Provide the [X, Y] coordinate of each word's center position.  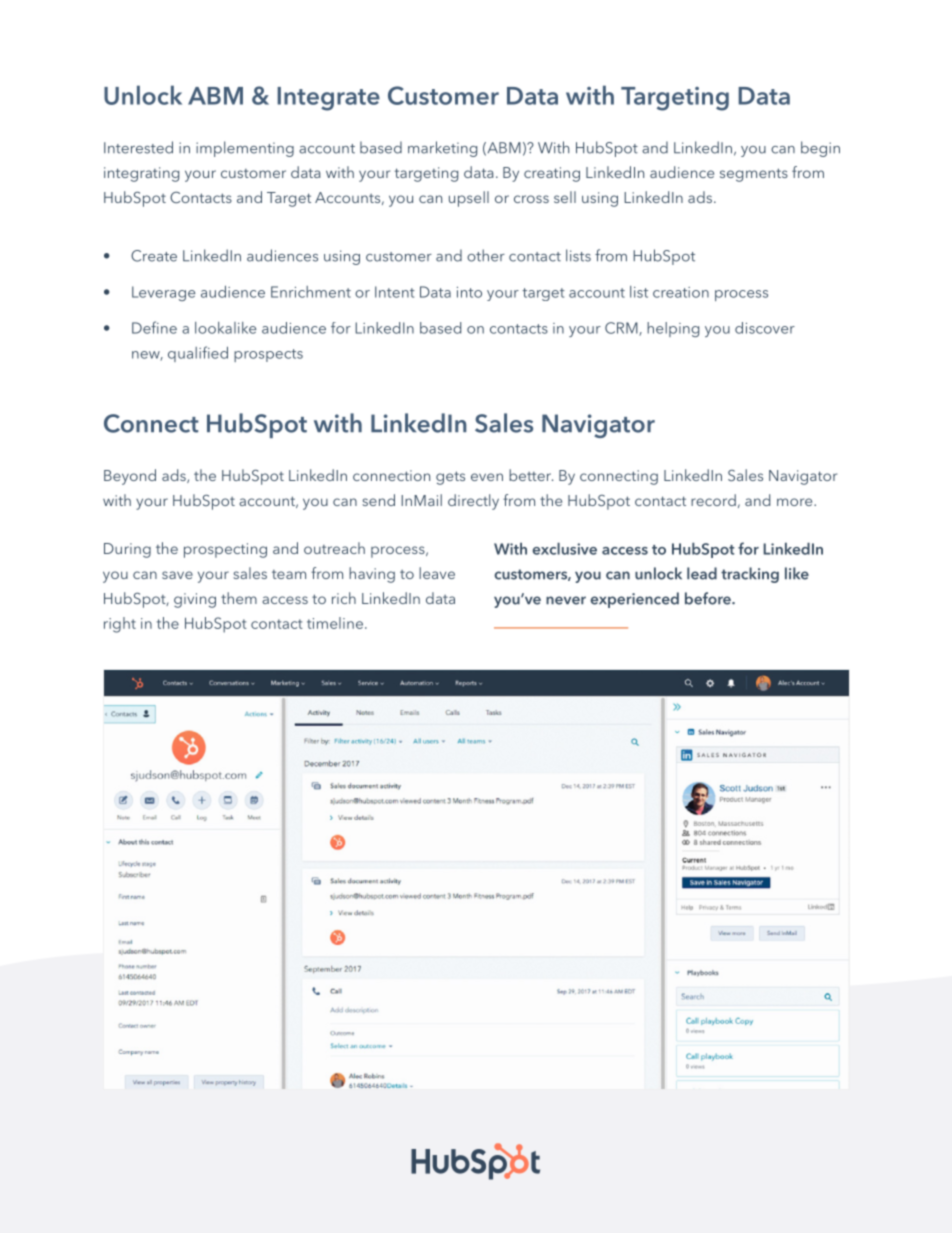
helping [673, 329]
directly [473, 502]
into [469, 292]
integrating [141, 174]
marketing [442, 149]
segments [754, 175]
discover [765, 328]
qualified [198, 354]
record [713, 500]
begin [820, 149]
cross [531, 199]
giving [195, 600]
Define [154, 327]
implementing [245, 149]
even [487, 477]
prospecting [225, 550]
